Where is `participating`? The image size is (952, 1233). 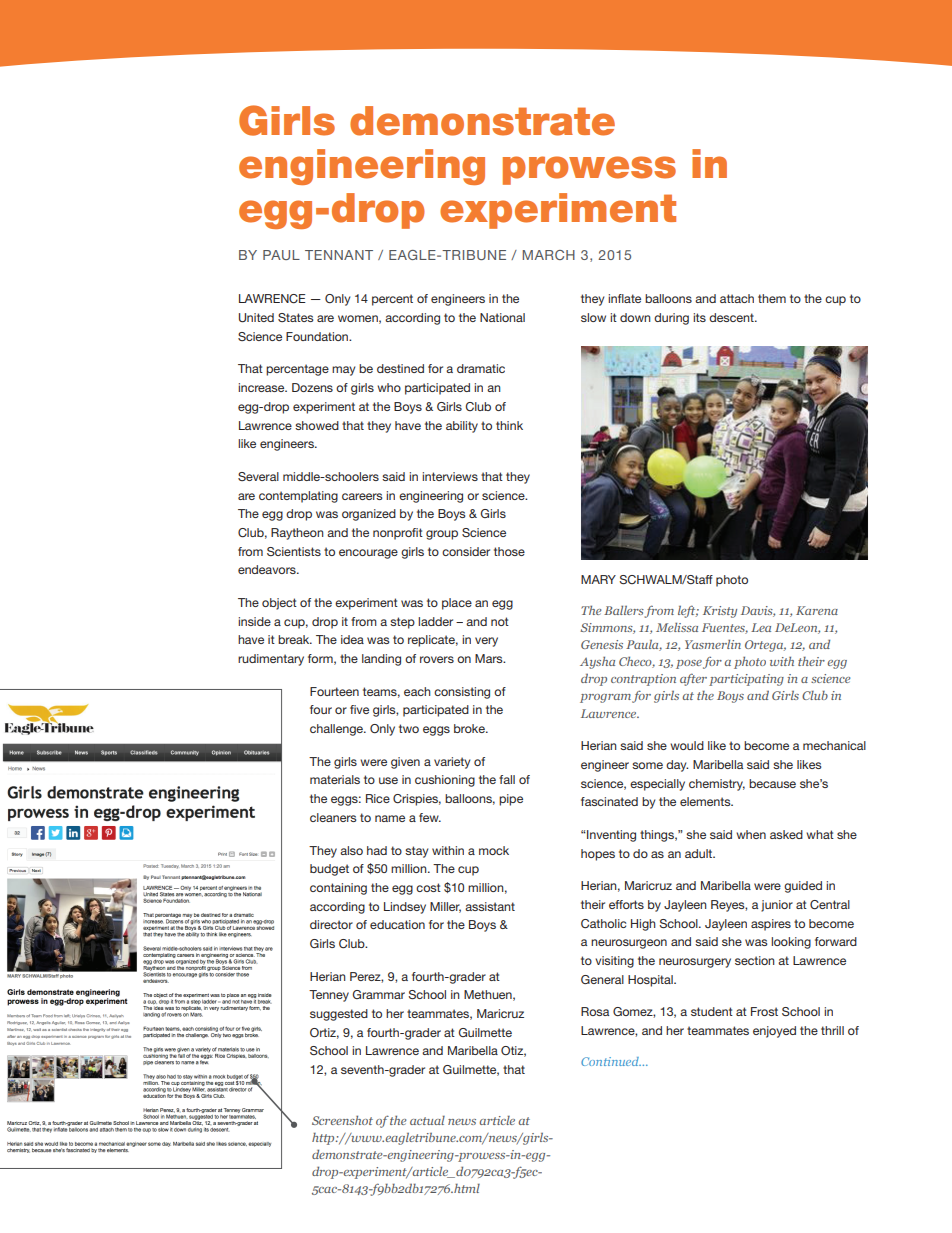 participating is located at coordinates (746, 680).
